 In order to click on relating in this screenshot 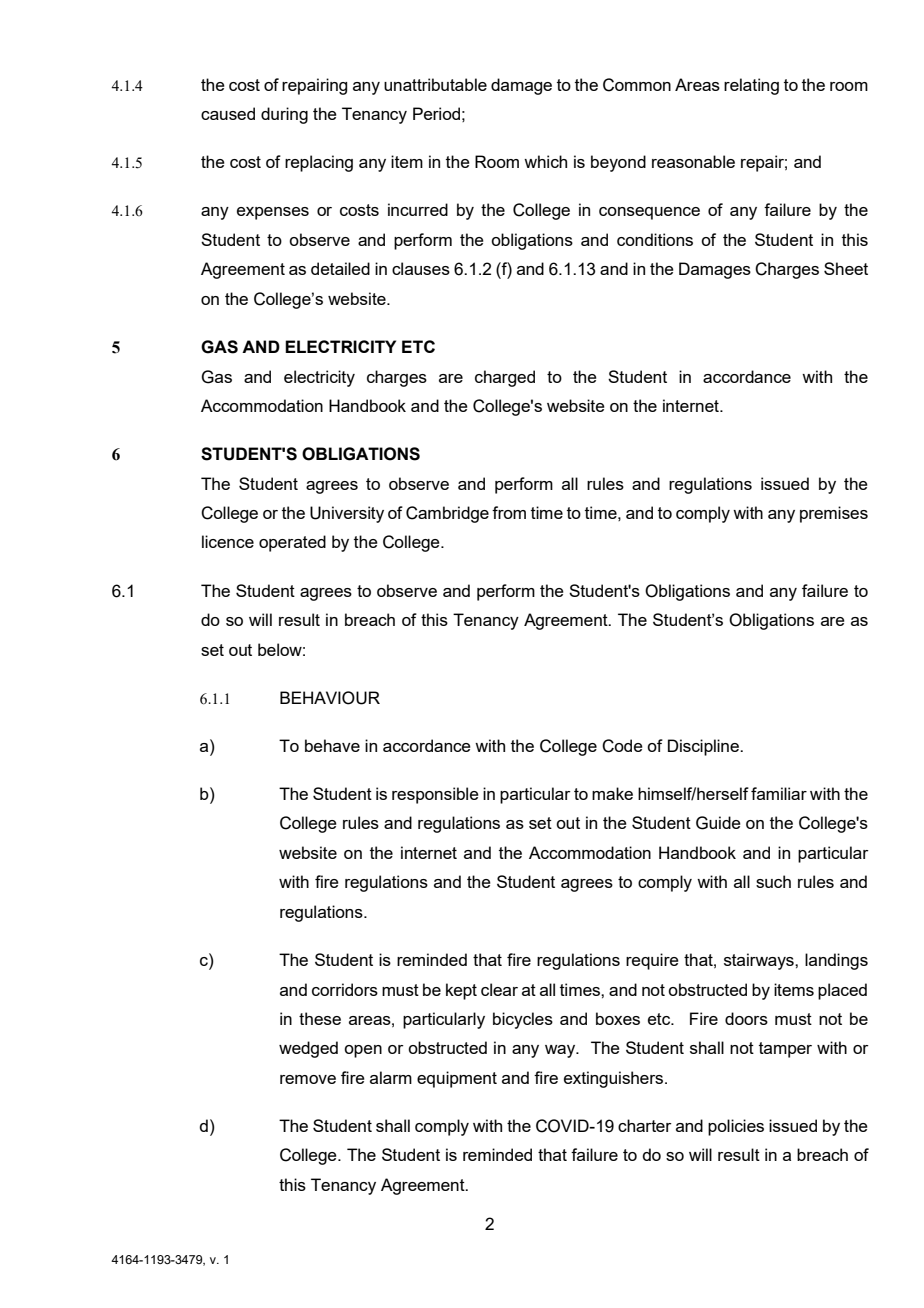, I will do `click(751, 86)`.
